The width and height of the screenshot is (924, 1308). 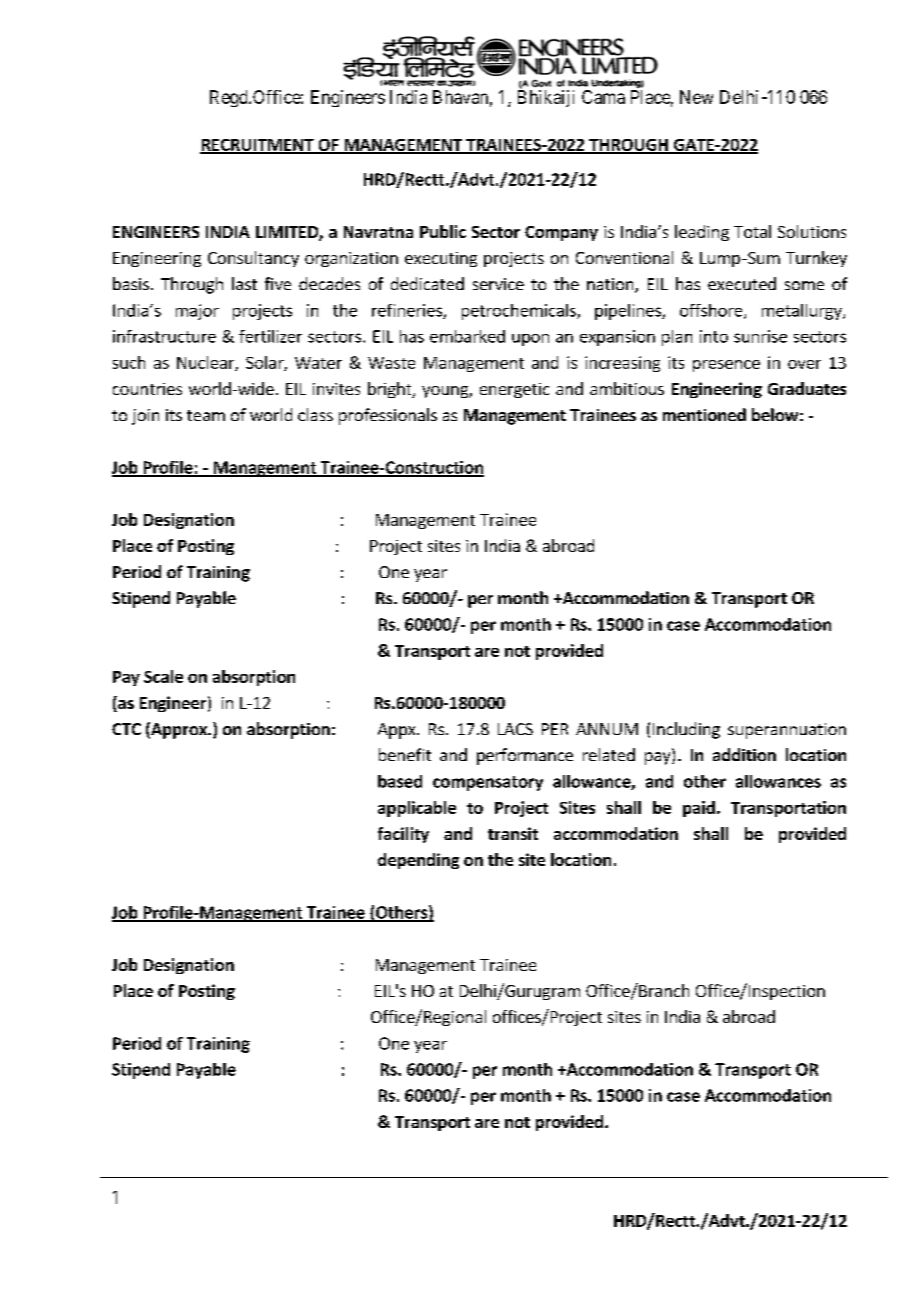 I want to click on transit, so click(x=513, y=833).
